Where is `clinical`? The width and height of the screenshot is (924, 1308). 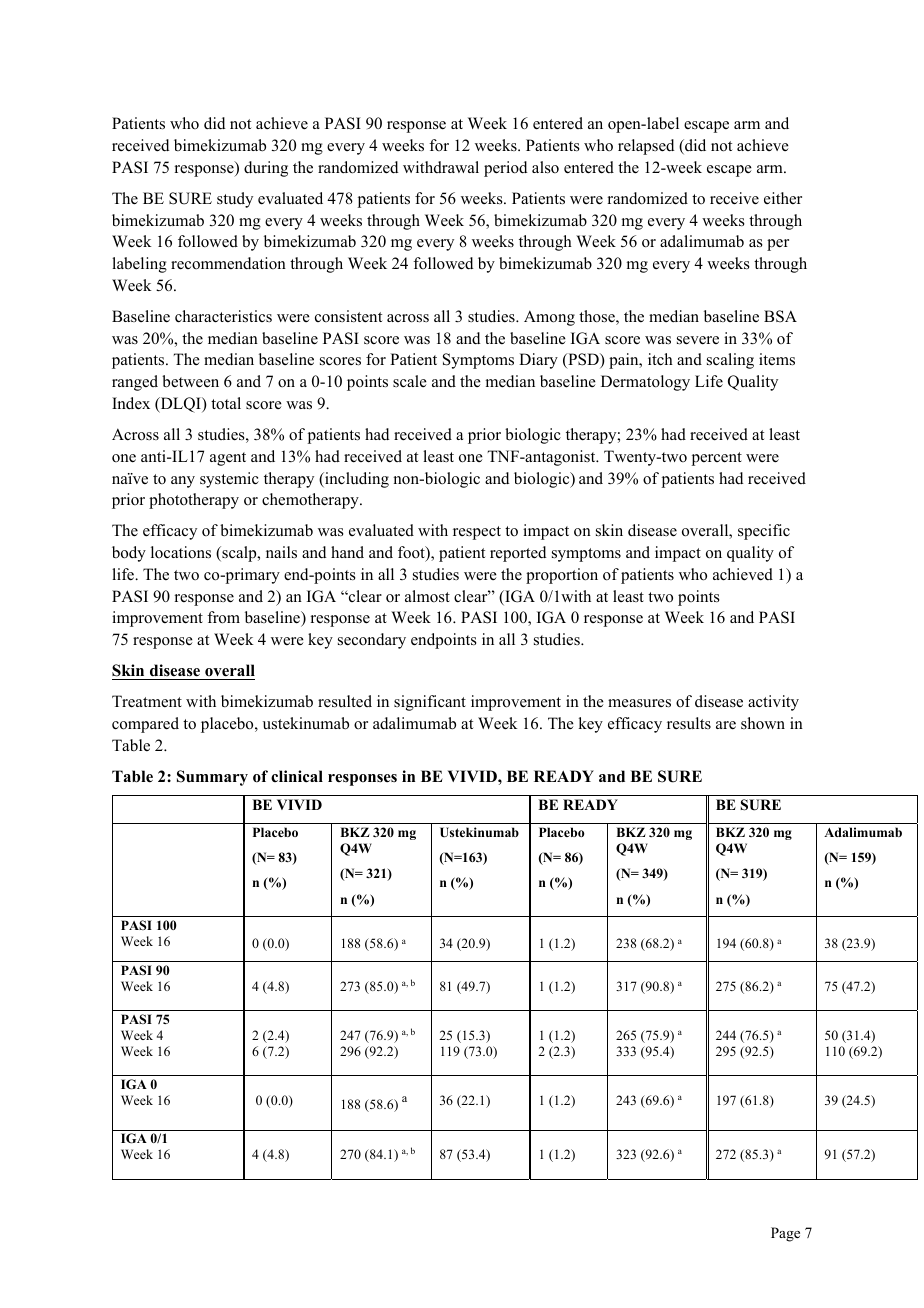
clinical is located at coordinates (297, 776).
